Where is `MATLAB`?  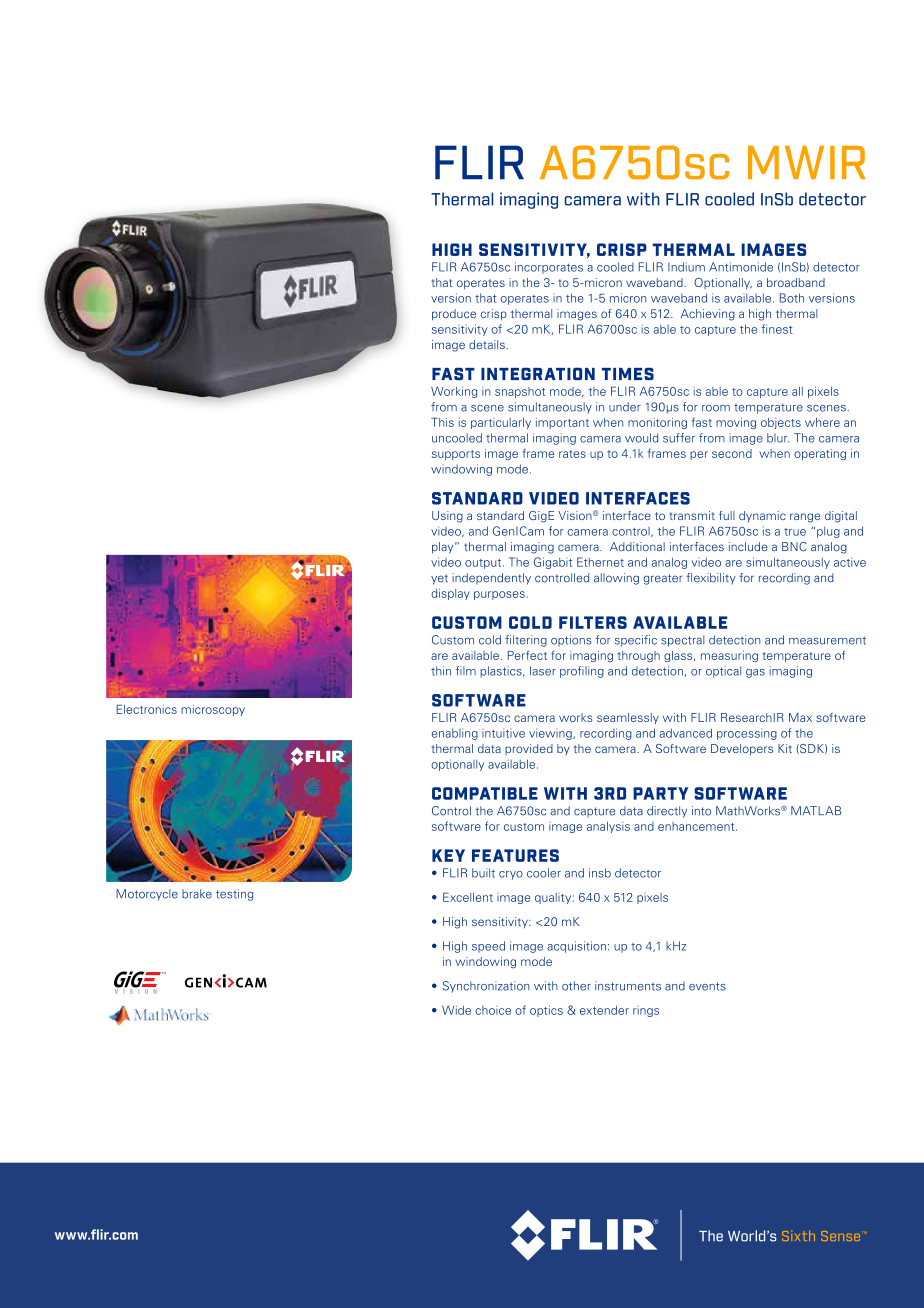 MATLAB is located at coordinates (816, 810).
